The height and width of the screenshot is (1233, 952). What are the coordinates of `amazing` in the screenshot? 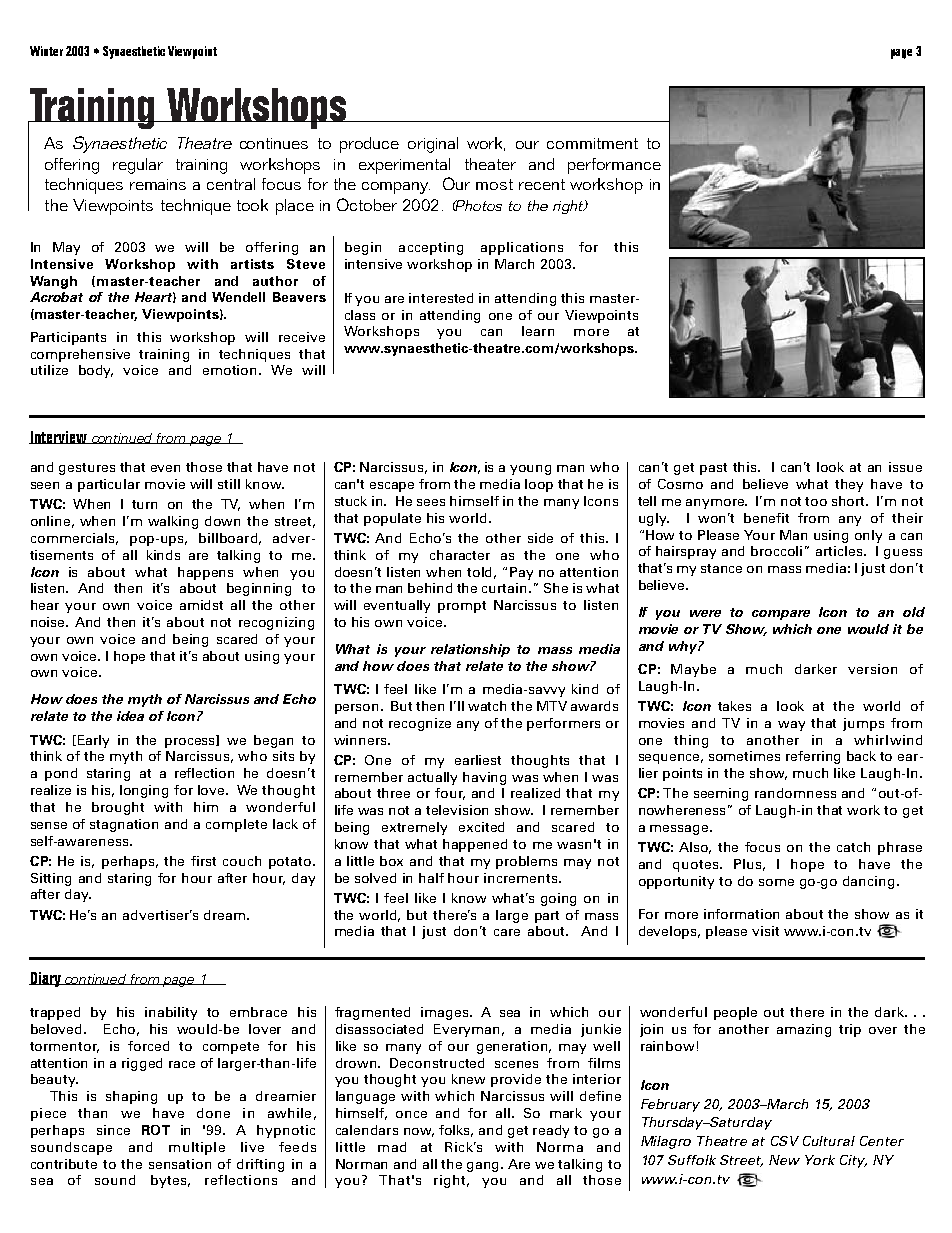 It's located at (804, 1030).
